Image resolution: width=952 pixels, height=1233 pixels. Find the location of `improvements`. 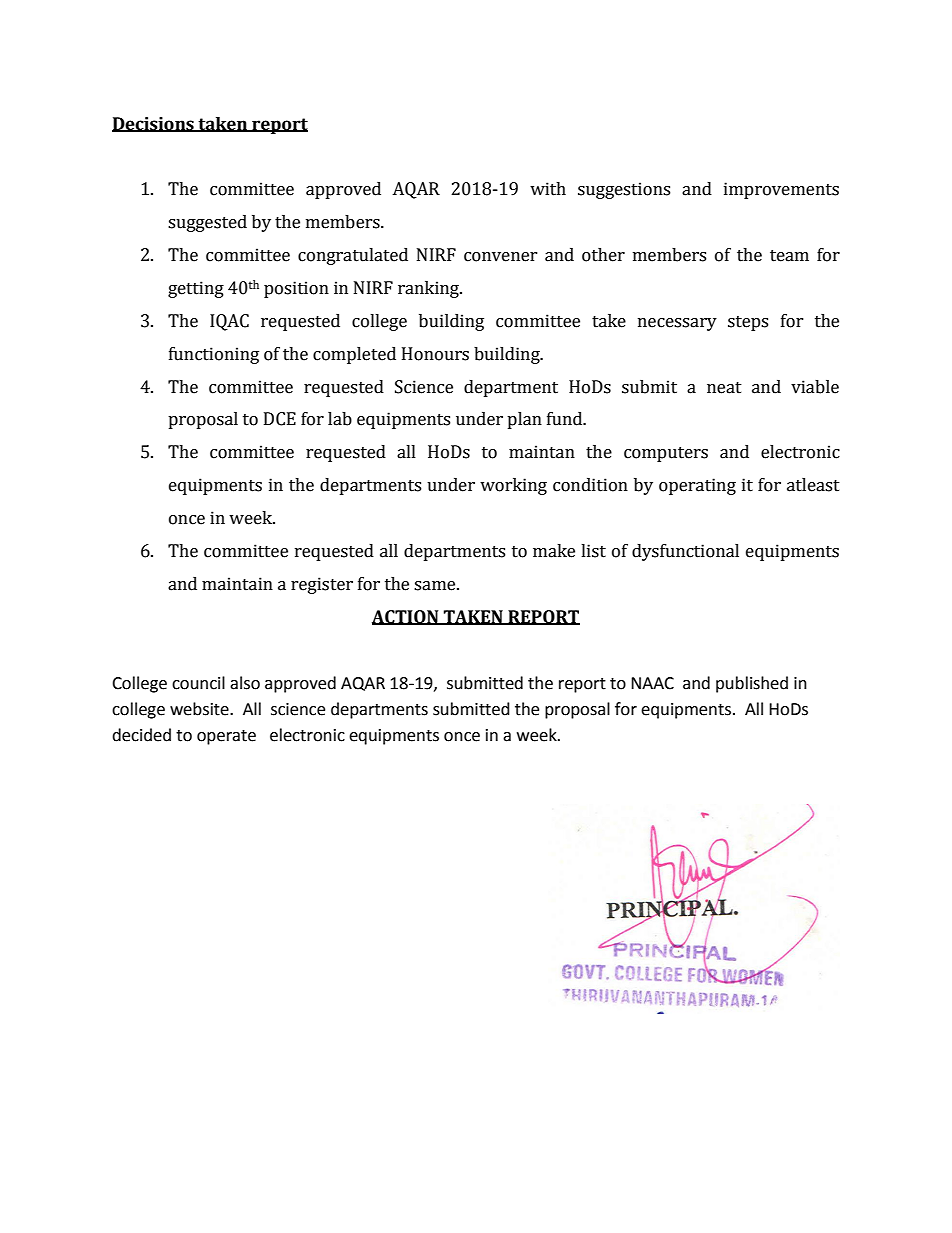

improvements is located at coordinates (781, 190).
